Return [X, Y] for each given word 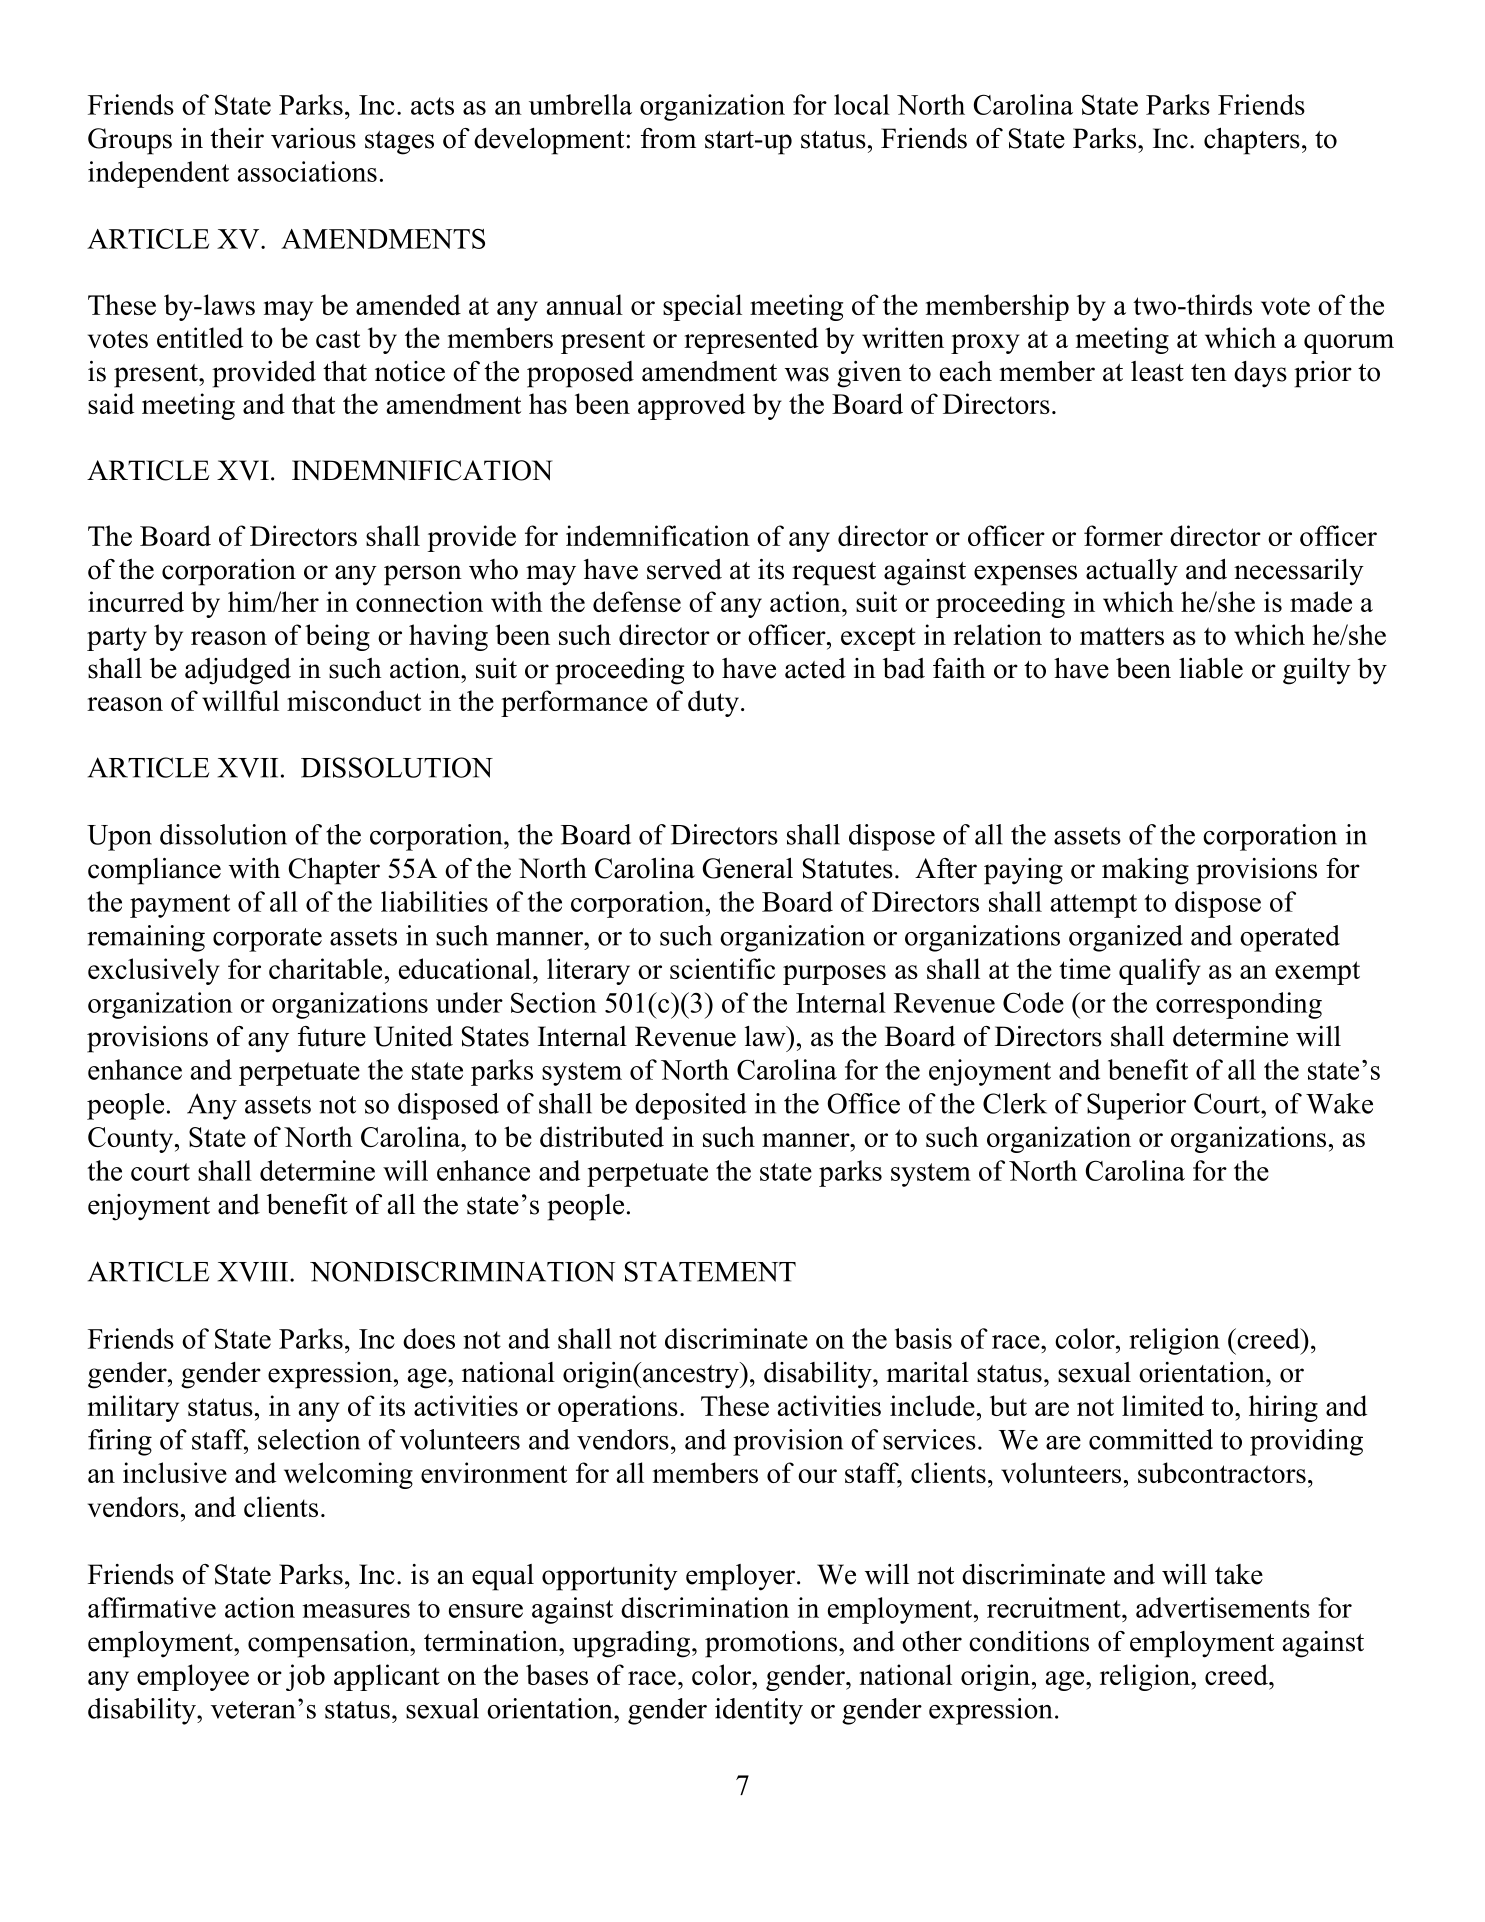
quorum [1349, 344]
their [237, 138]
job [305, 1677]
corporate [267, 940]
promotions [771, 1644]
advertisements [1223, 1607]
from [668, 138]
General [747, 868]
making [1145, 871]
